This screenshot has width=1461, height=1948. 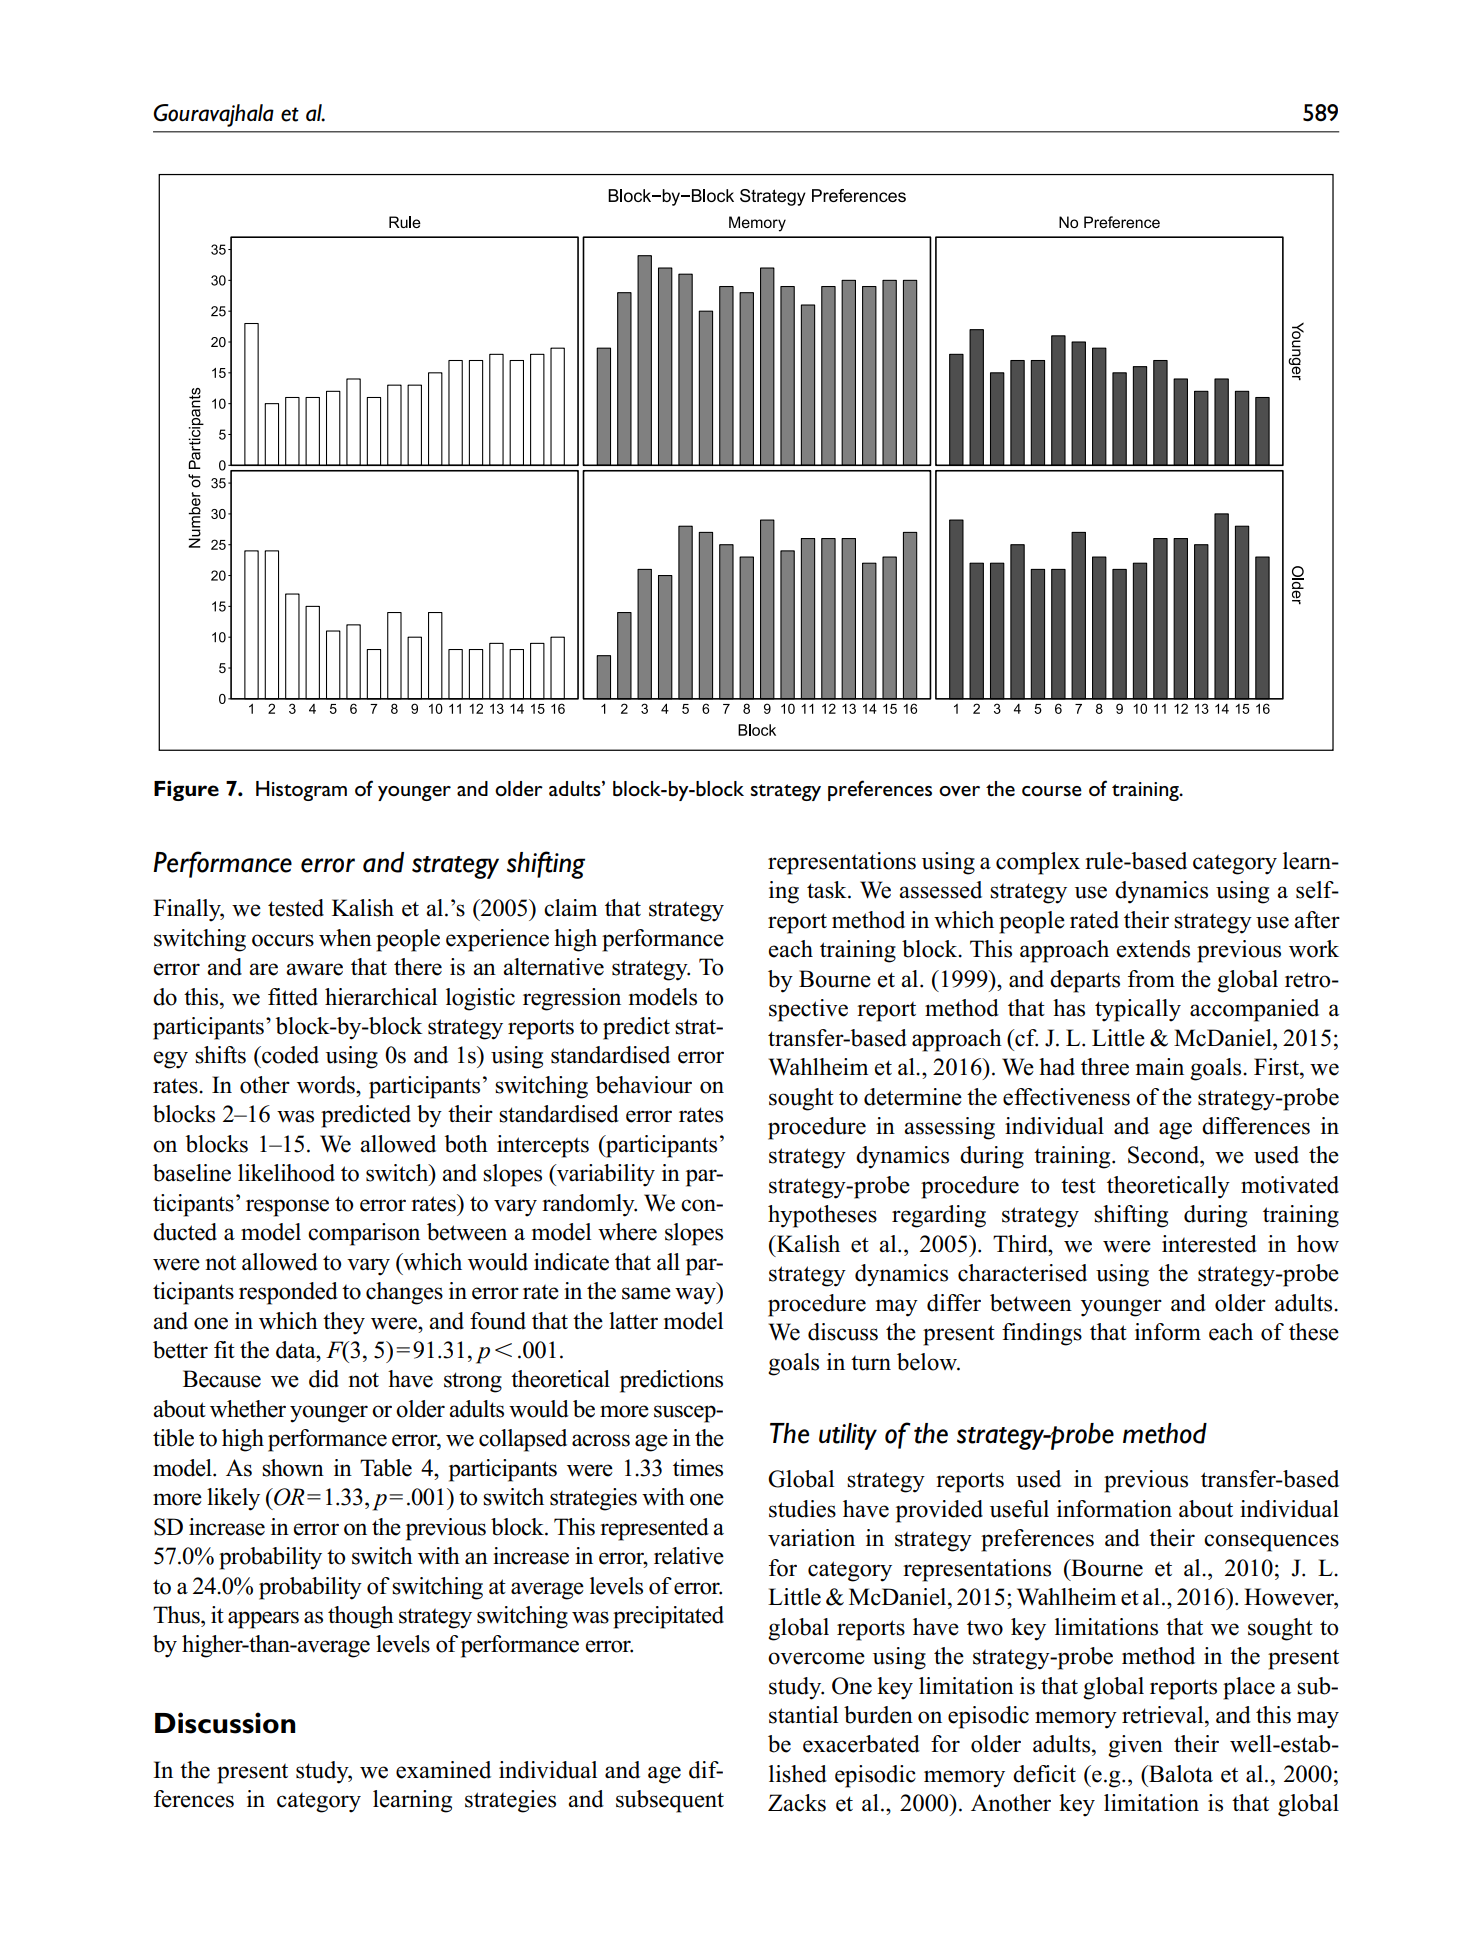 I want to click on examined, so click(x=443, y=1770).
